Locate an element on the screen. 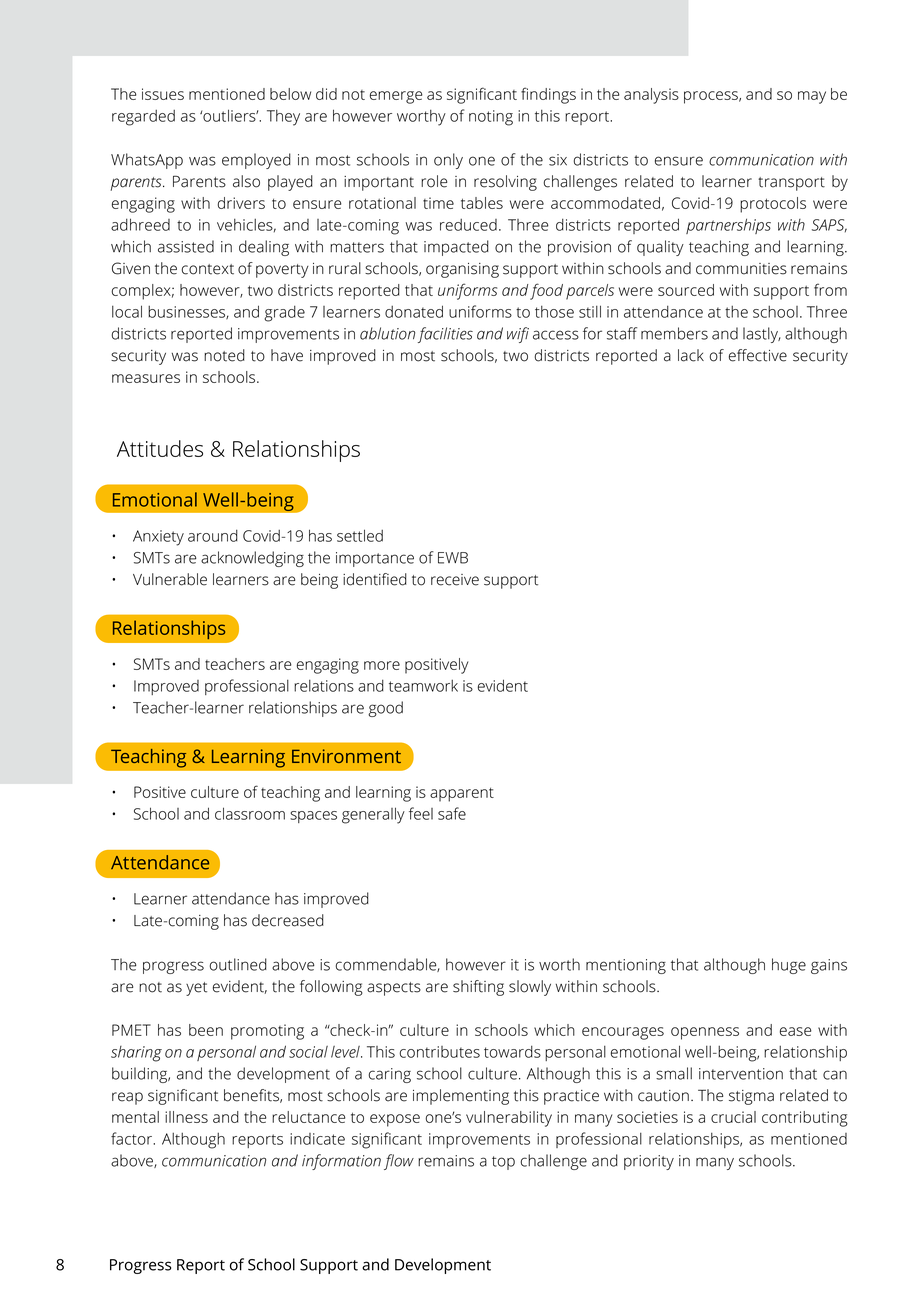 This screenshot has width=924, height=1308. issues is located at coordinates (163, 94).
